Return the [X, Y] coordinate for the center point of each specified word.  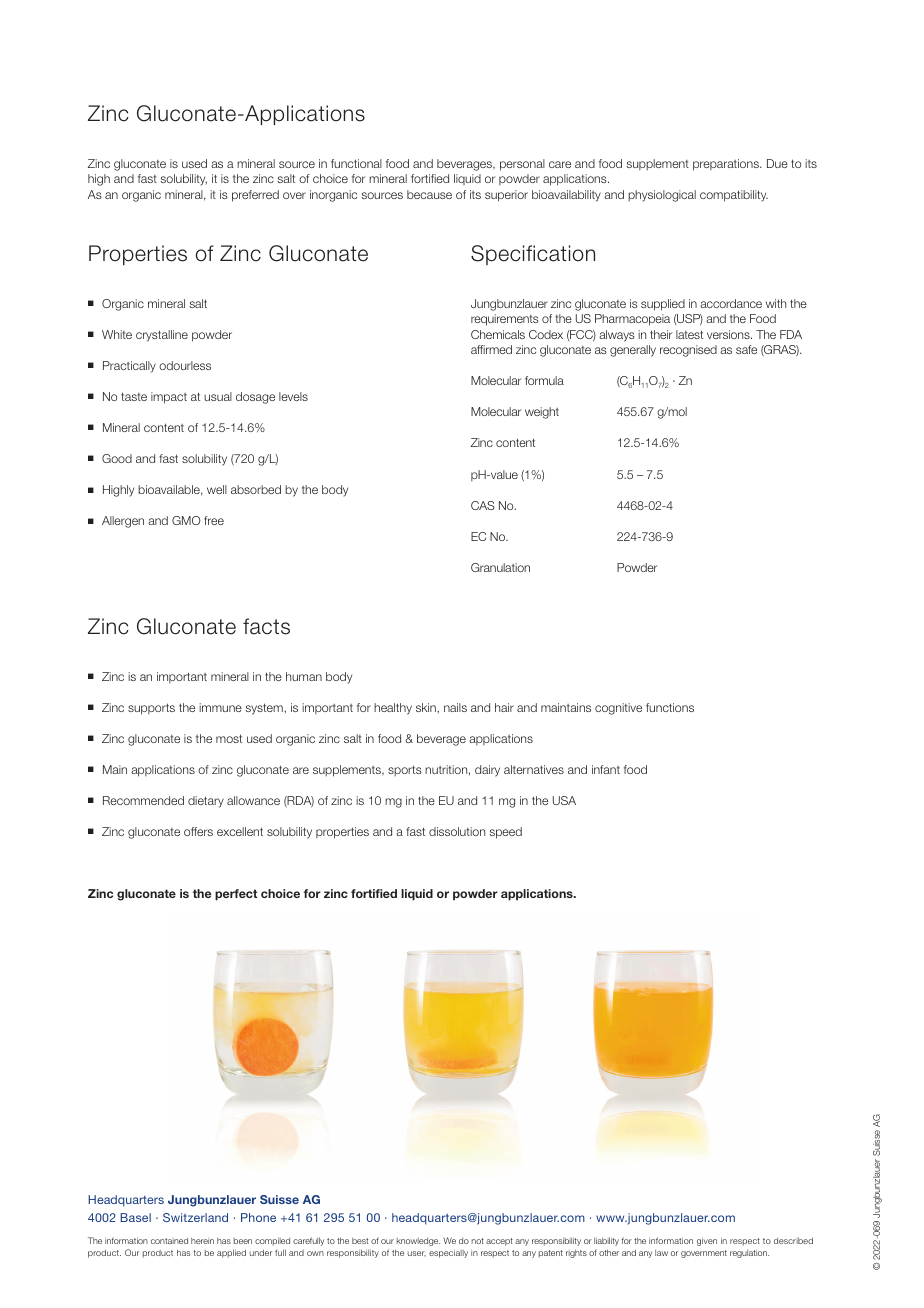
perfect [236, 895]
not [478, 1241]
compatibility [734, 196]
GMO [186, 520]
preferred [255, 196]
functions [670, 707]
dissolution [457, 831]
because [429, 194]
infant [606, 769]
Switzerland [195, 1217]
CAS [483, 505]
